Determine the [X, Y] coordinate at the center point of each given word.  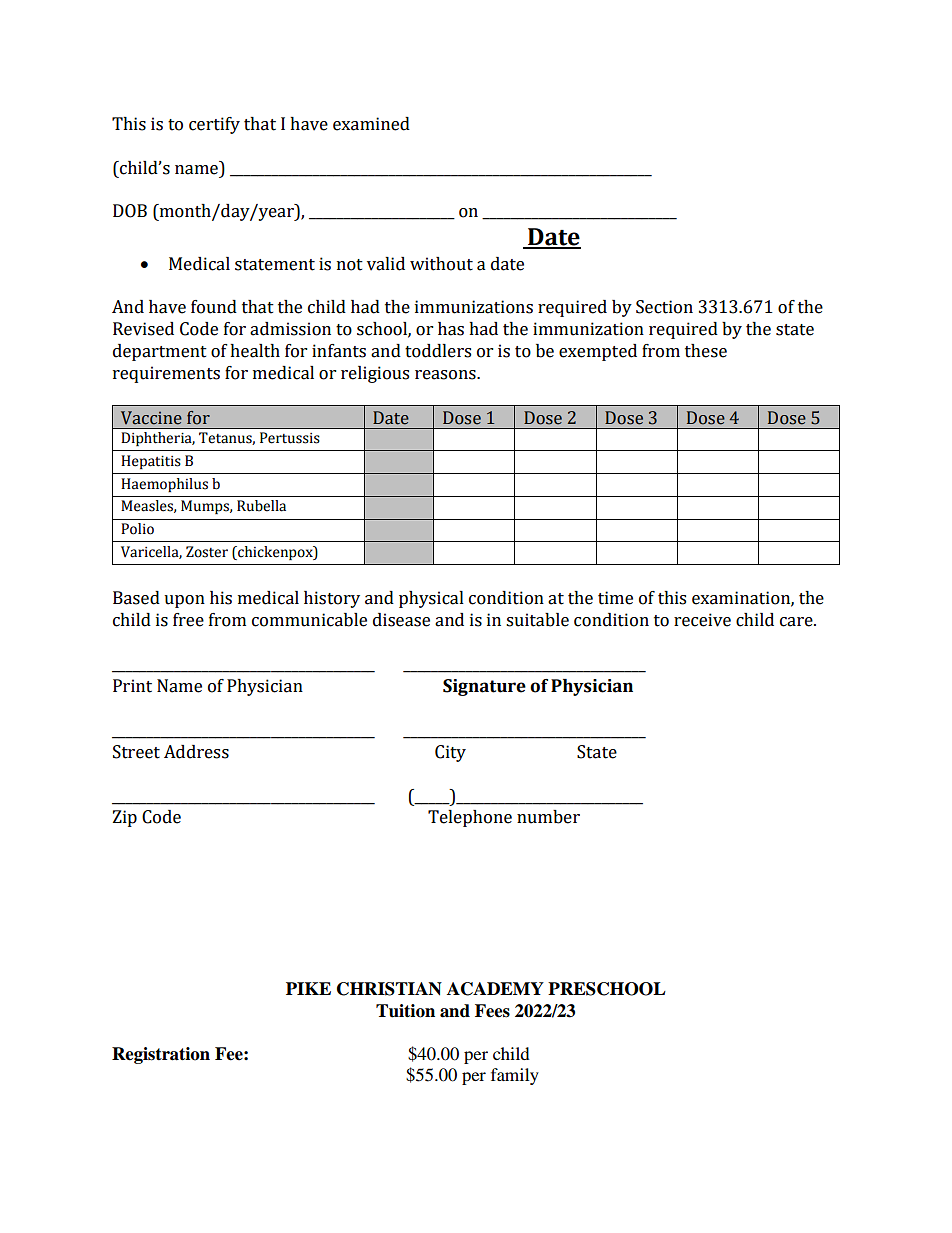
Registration [161, 1055]
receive [702, 620]
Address [196, 752]
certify [214, 125]
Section [664, 307]
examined [371, 124]
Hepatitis [151, 462]
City [450, 753]
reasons [446, 375]
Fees [492, 1011]
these [706, 351]
